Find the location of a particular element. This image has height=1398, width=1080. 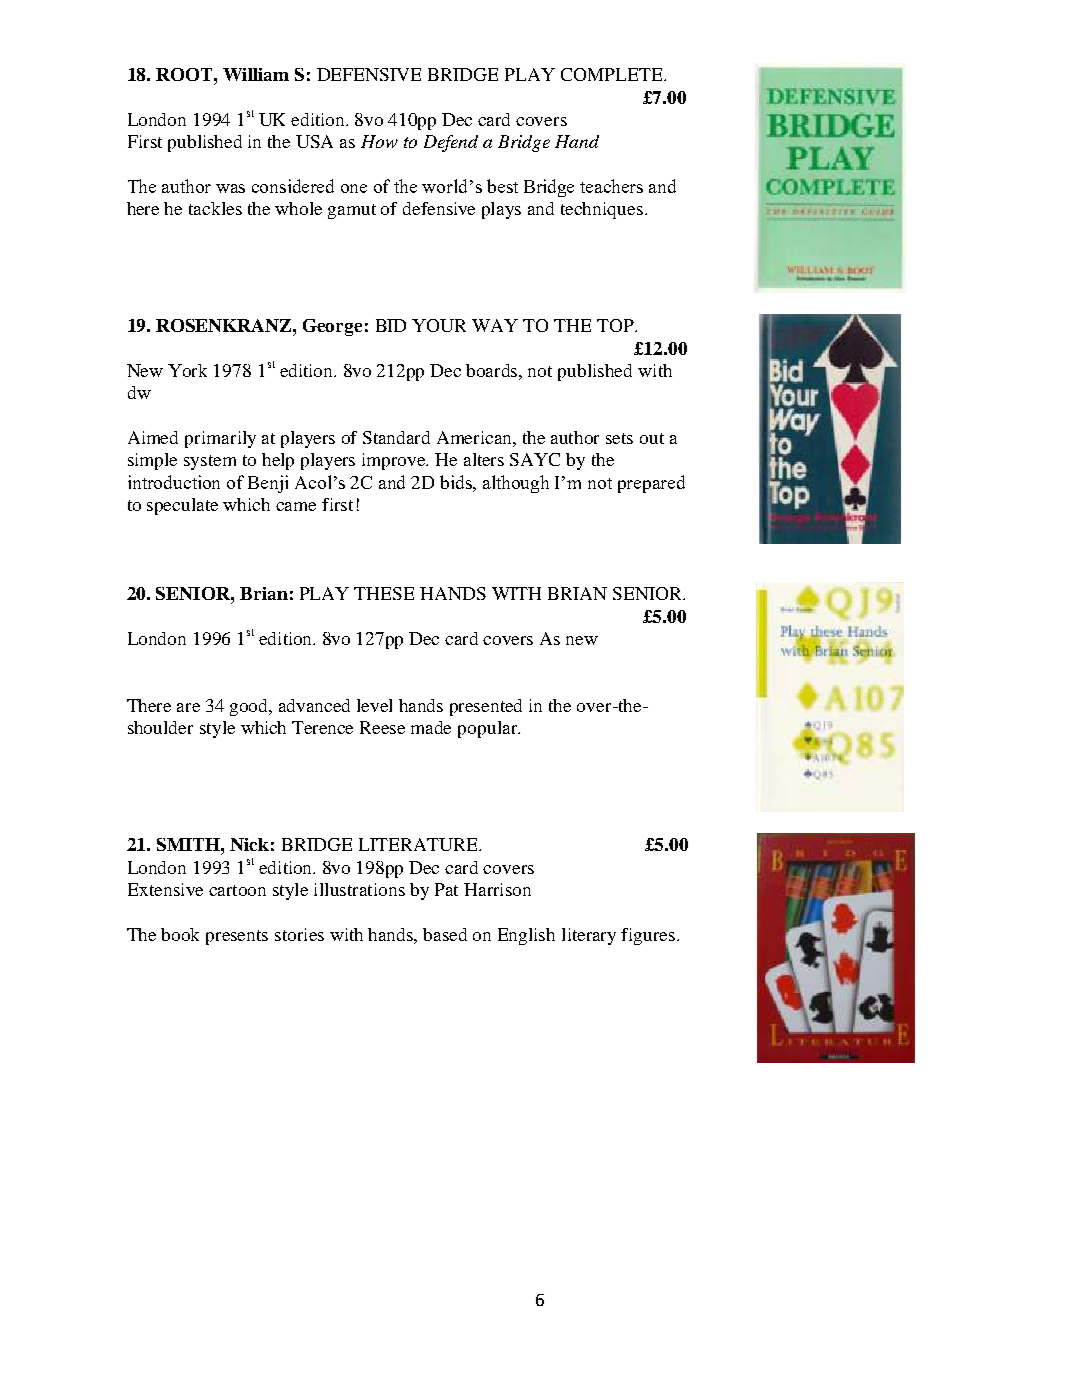

William is located at coordinates (256, 74).
